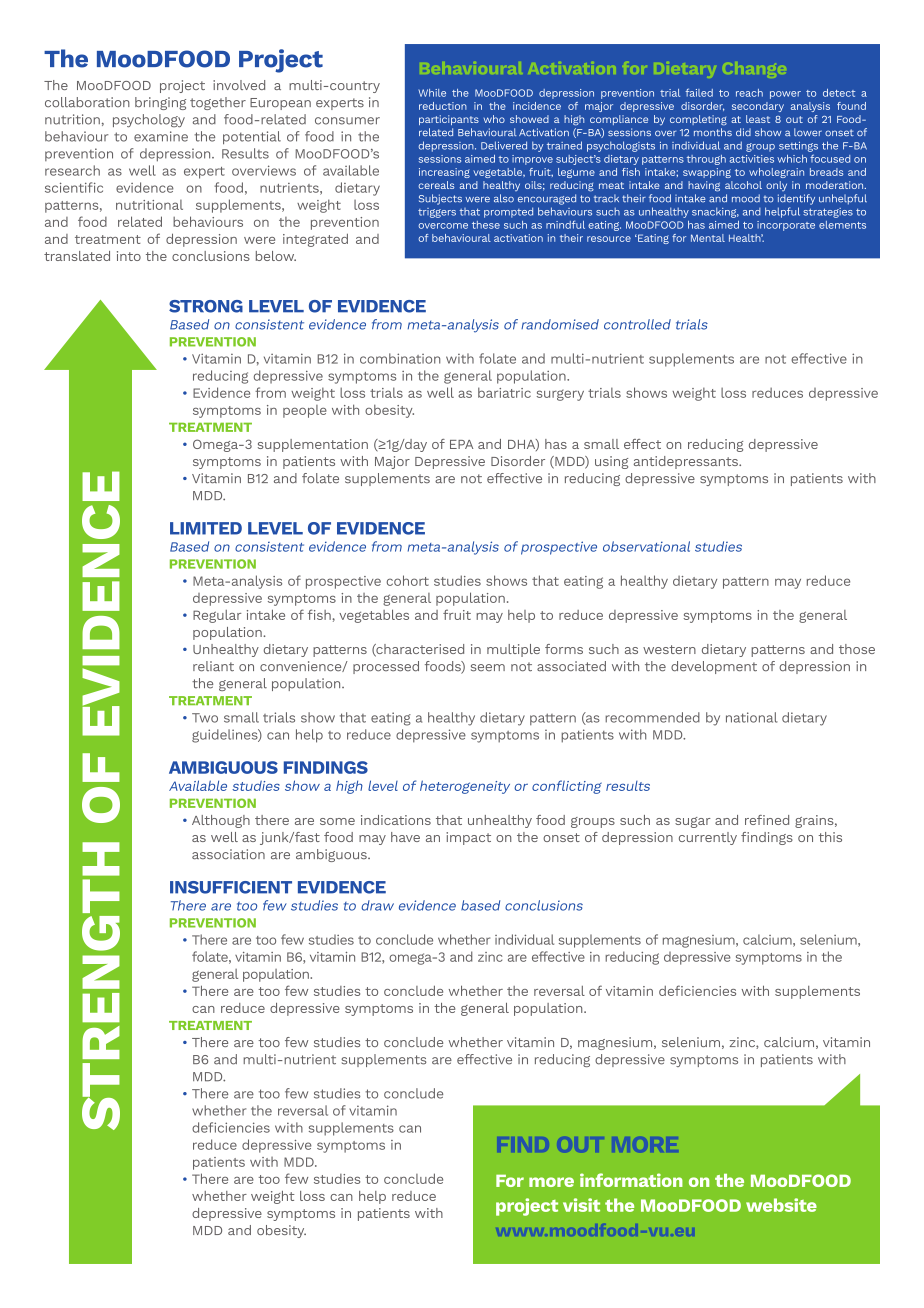 This page has width=924, height=1308. What do you see at coordinates (781, 1205) in the page?
I see `website` at bounding box center [781, 1205].
